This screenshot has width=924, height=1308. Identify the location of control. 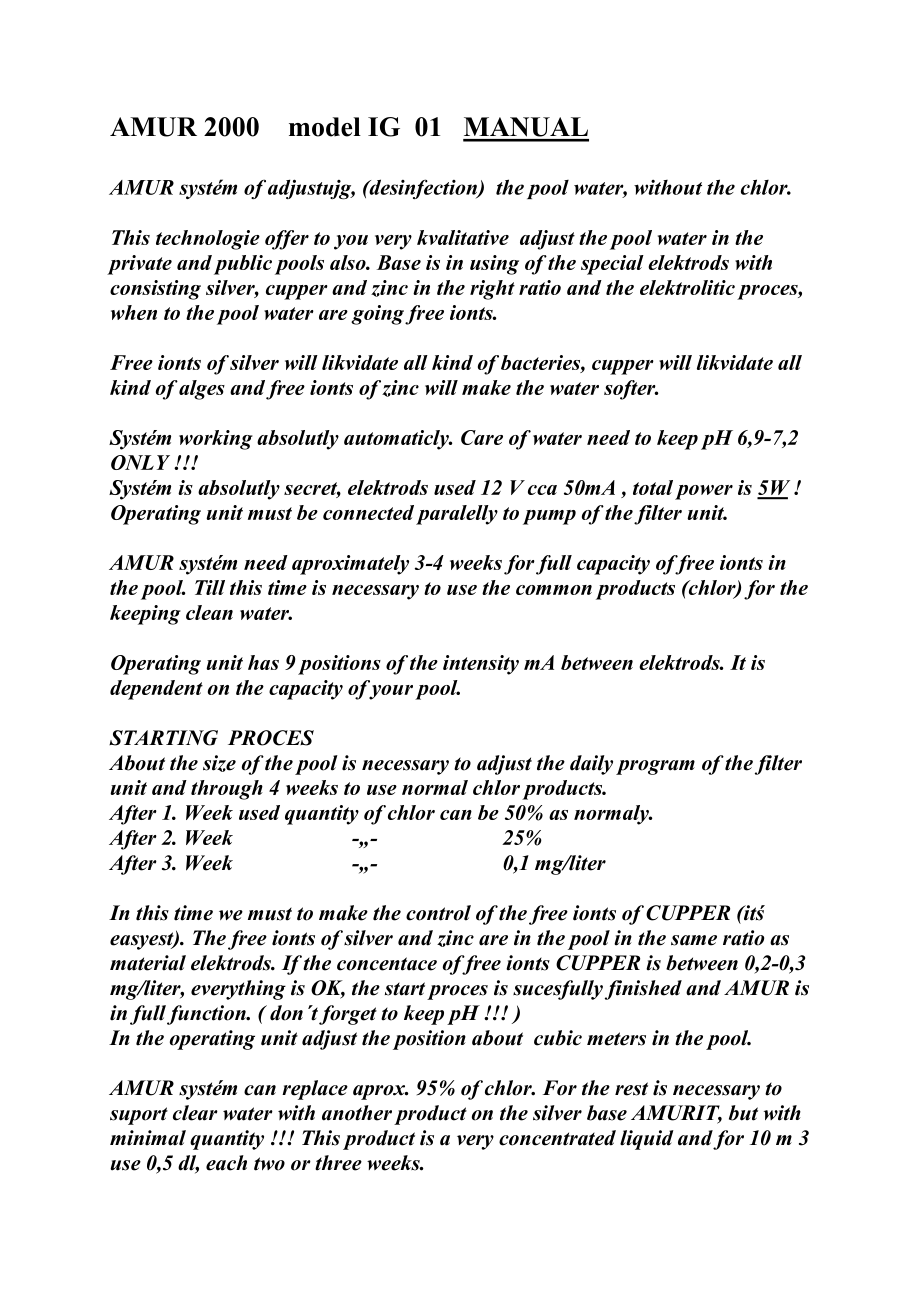
(438, 913).
